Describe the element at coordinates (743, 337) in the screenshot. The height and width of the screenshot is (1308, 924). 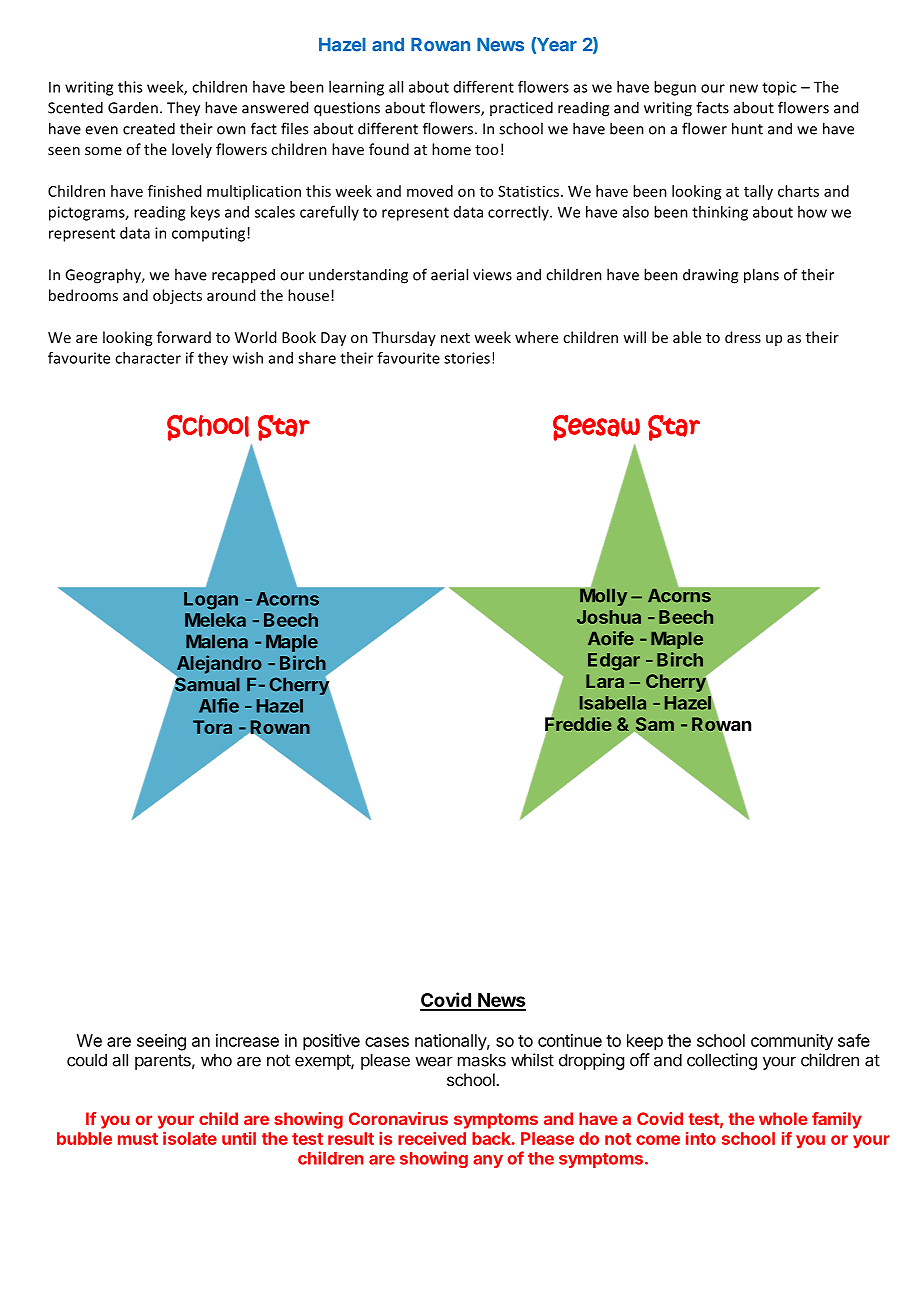
I see `dress` at that location.
